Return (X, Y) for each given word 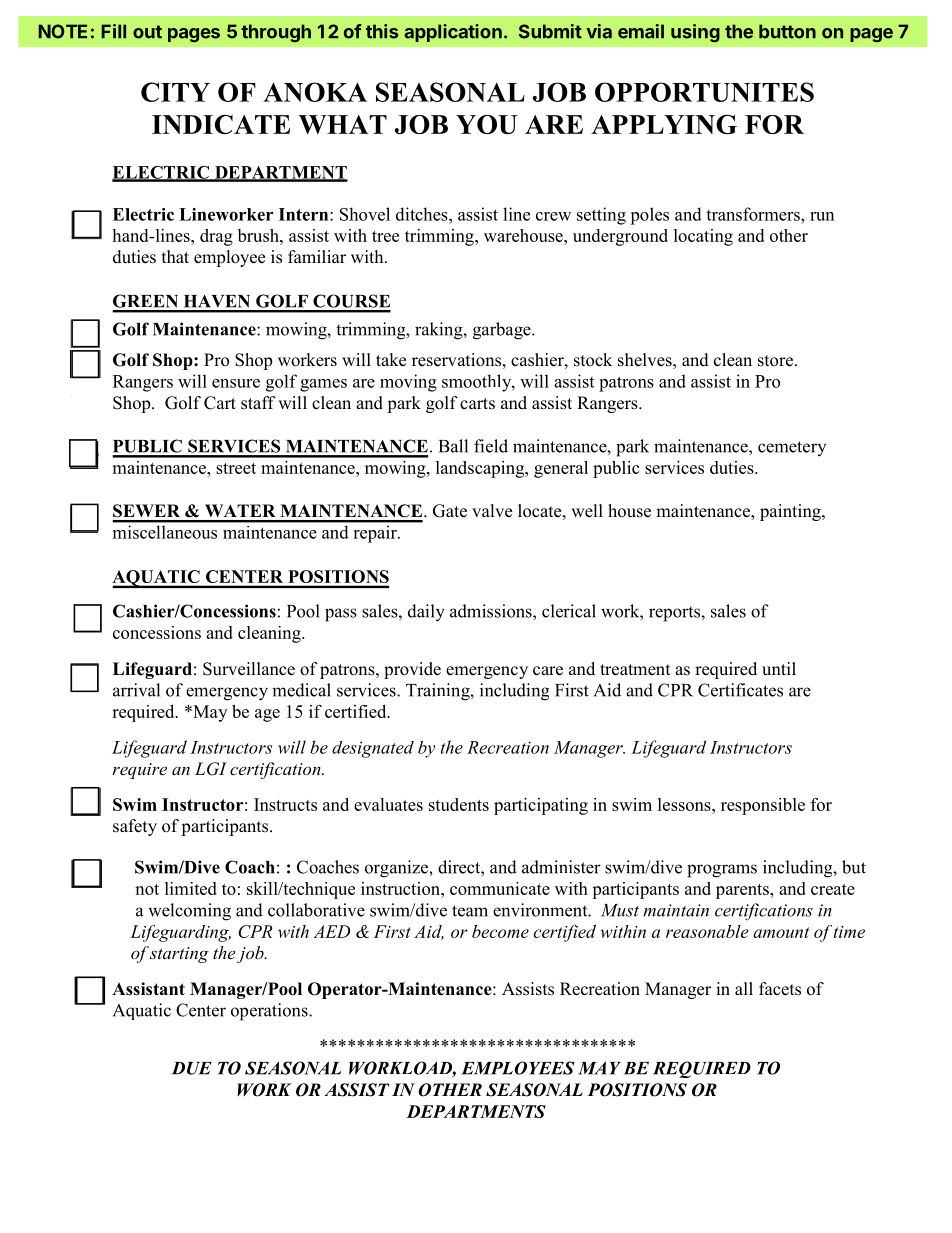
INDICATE (221, 124)
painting (791, 512)
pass (341, 615)
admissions (492, 611)
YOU (487, 124)
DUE (192, 1068)
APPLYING (664, 124)
